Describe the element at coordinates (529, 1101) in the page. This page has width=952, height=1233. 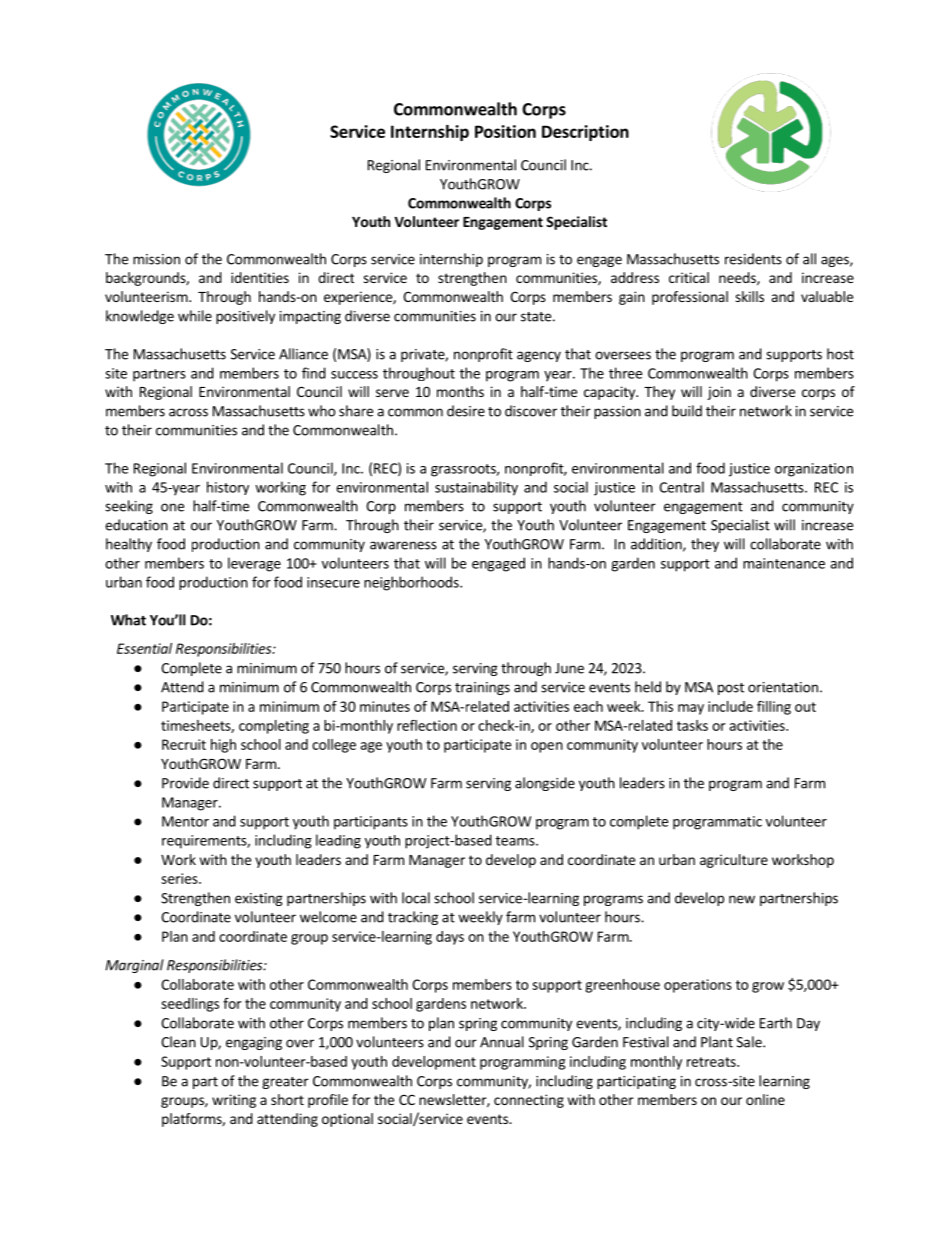
I see `connecting` at that location.
